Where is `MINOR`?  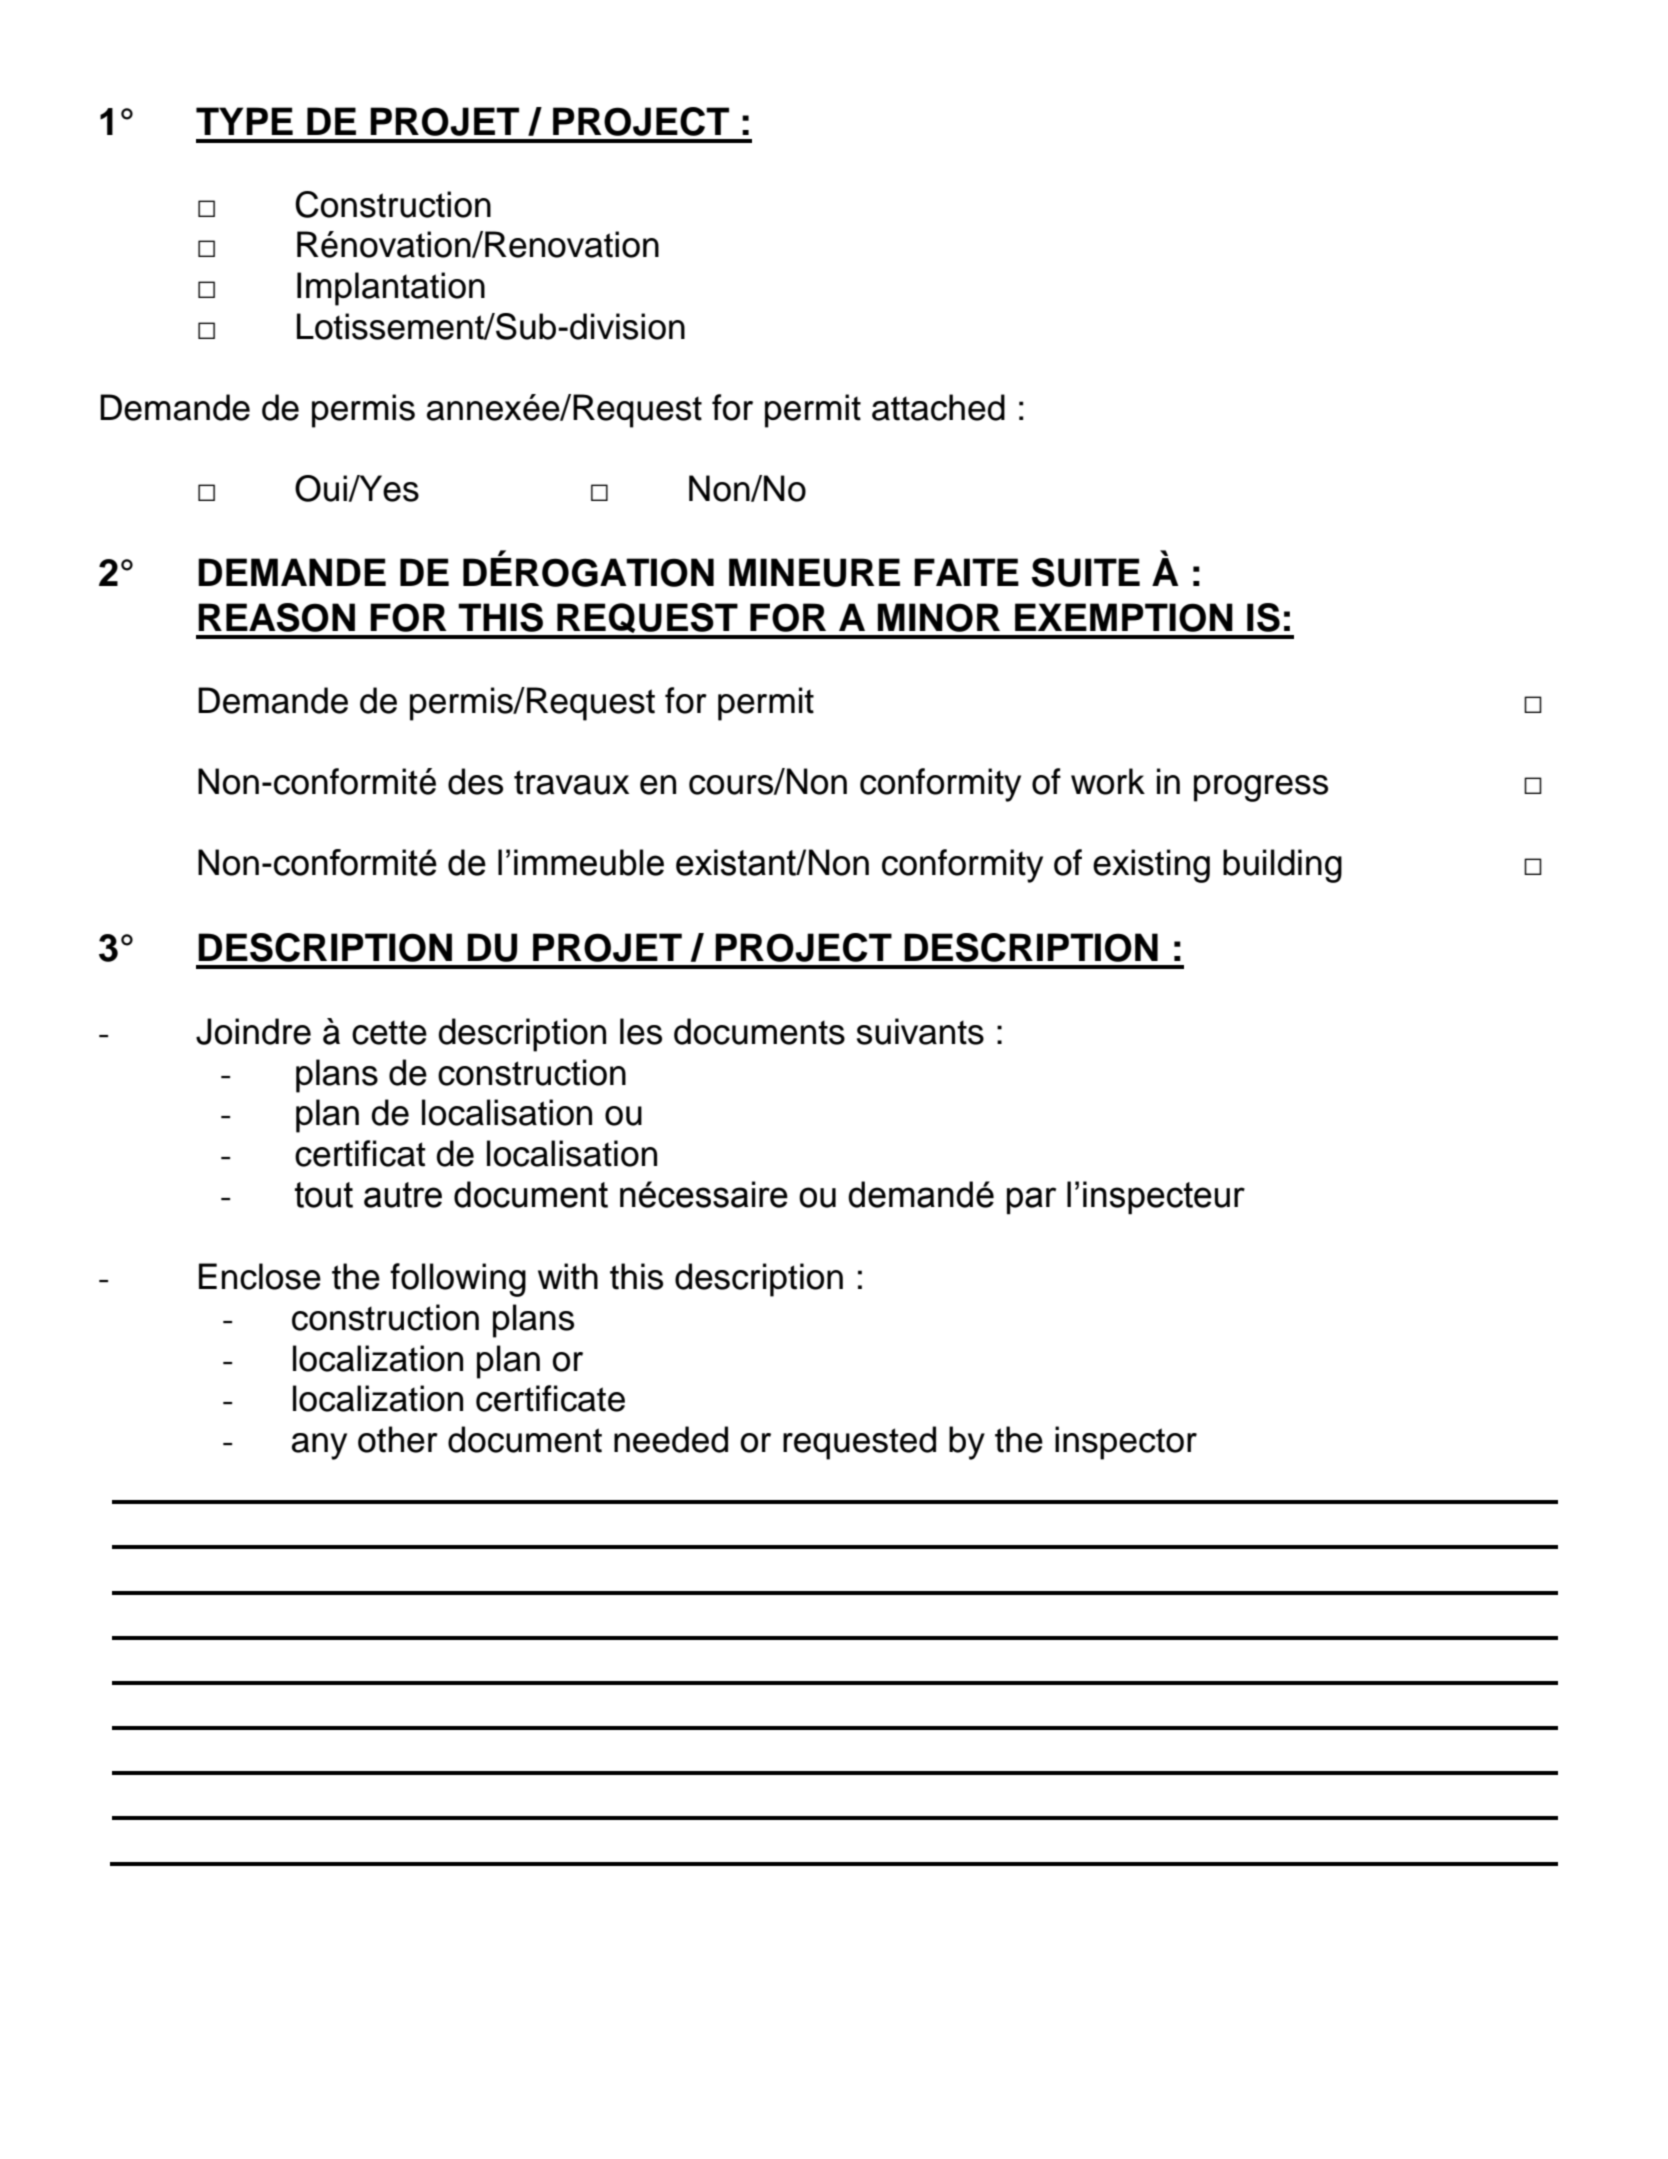 MINOR is located at coordinates (939, 617).
